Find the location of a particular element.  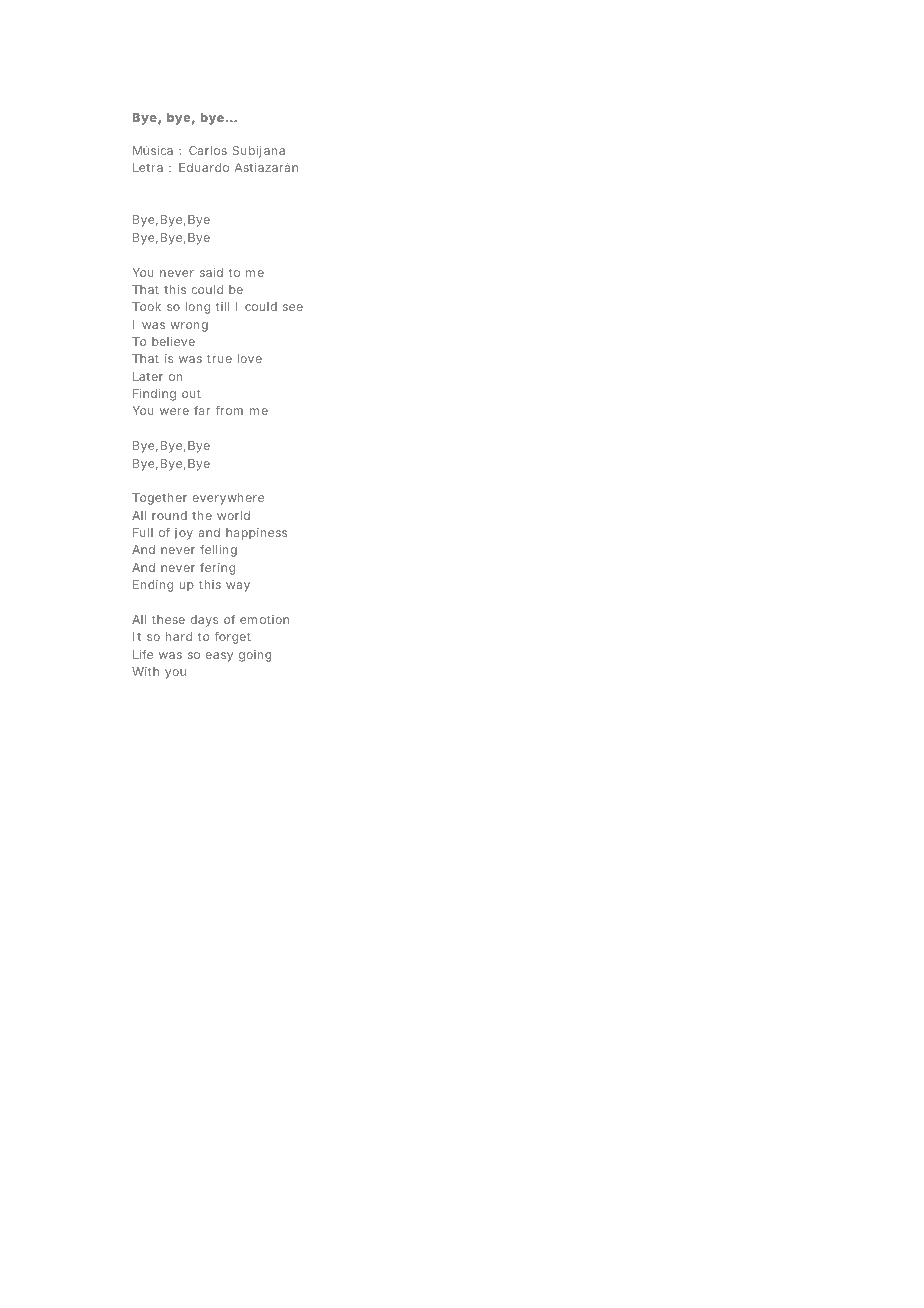

till is located at coordinates (222, 306).
